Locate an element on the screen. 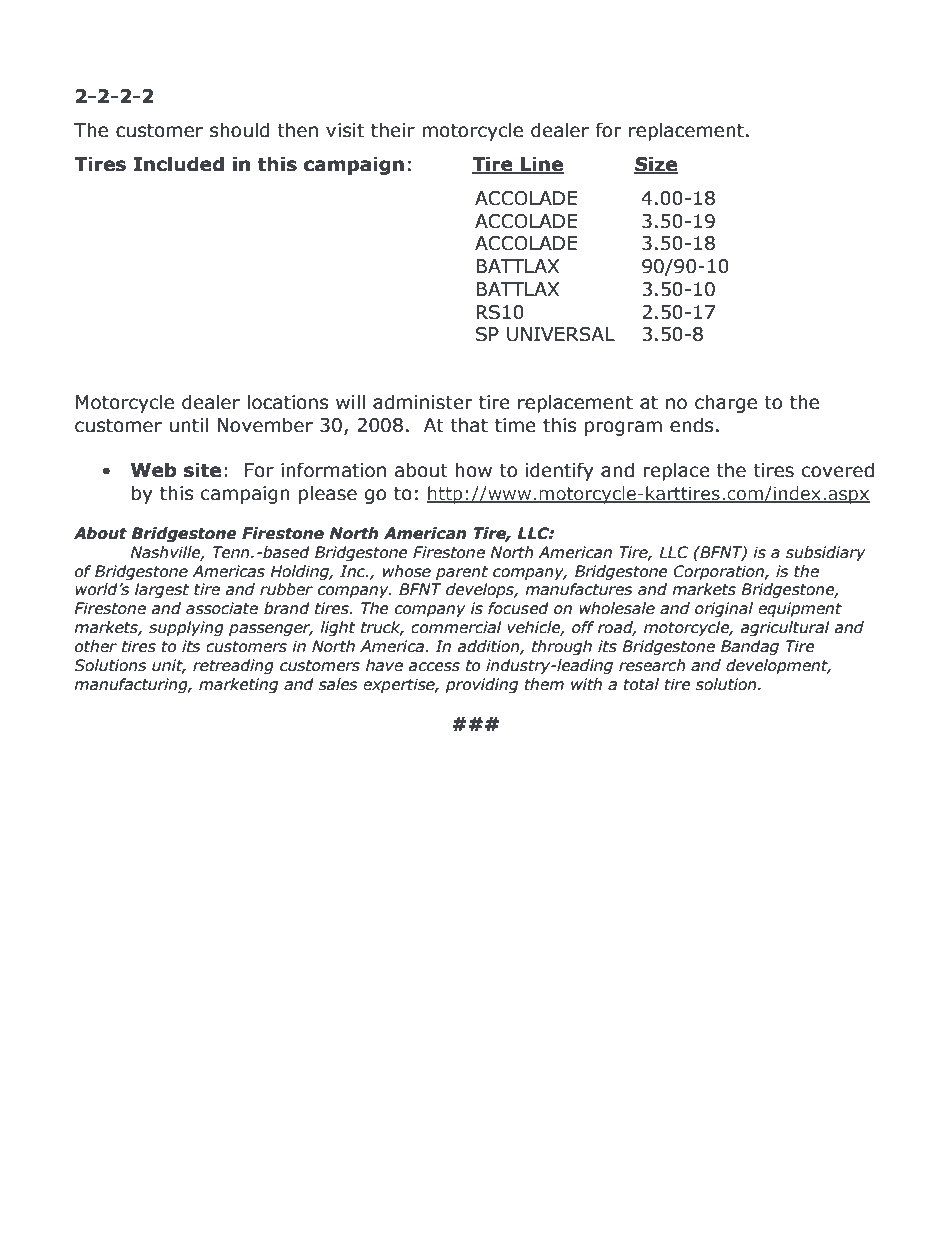 This screenshot has height=1233, width=952. that is located at coordinates (469, 425).
